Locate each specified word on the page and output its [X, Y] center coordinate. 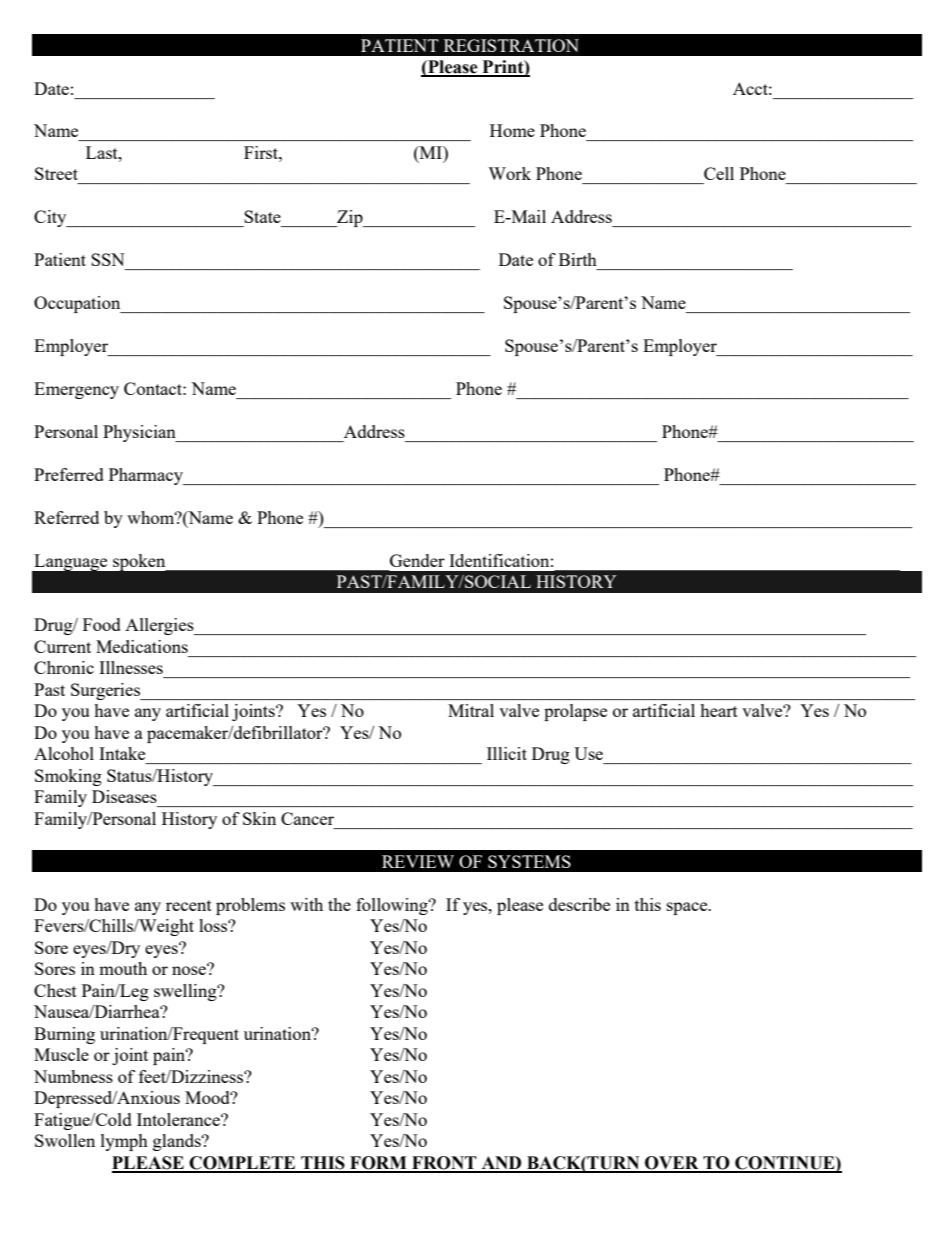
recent [189, 905]
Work [509, 173]
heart [719, 710]
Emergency [76, 390]
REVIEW [418, 861]
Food [102, 624]
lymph [124, 1142]
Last [103, 152]
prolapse [575, 712]
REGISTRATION [511, 45]
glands [178, 1142]
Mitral [471, 710]
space [688, 908]
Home [512, 130]
